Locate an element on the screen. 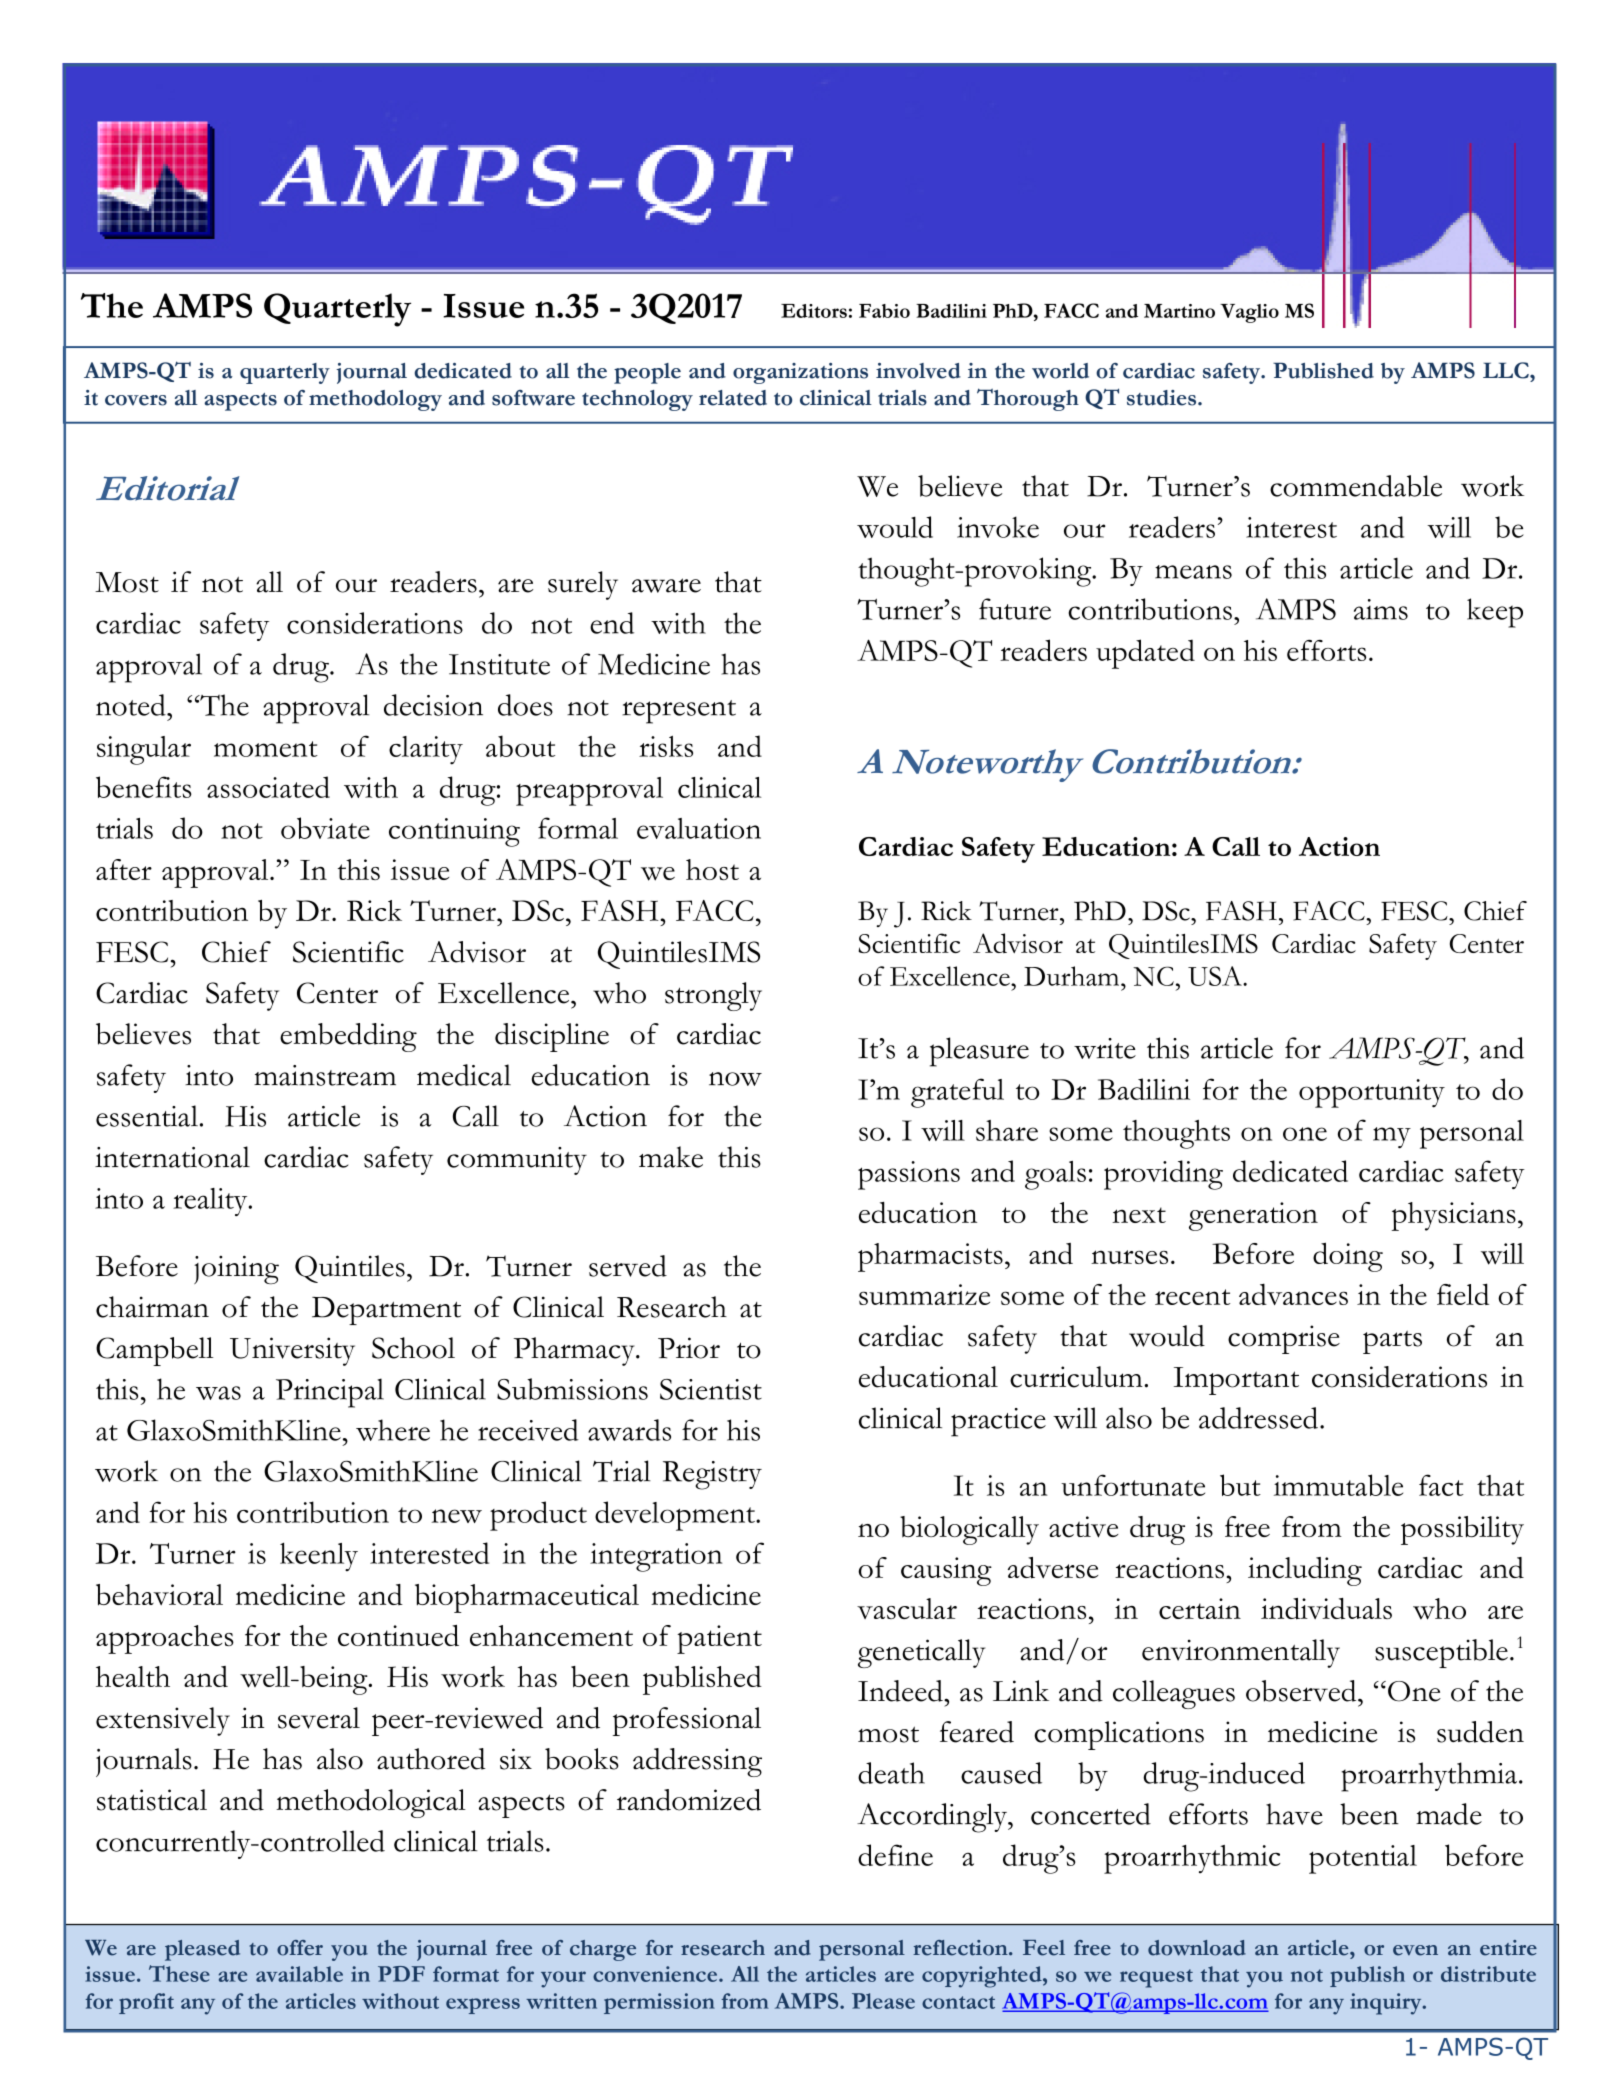  Principal is located at coordinates (330, 1393).
